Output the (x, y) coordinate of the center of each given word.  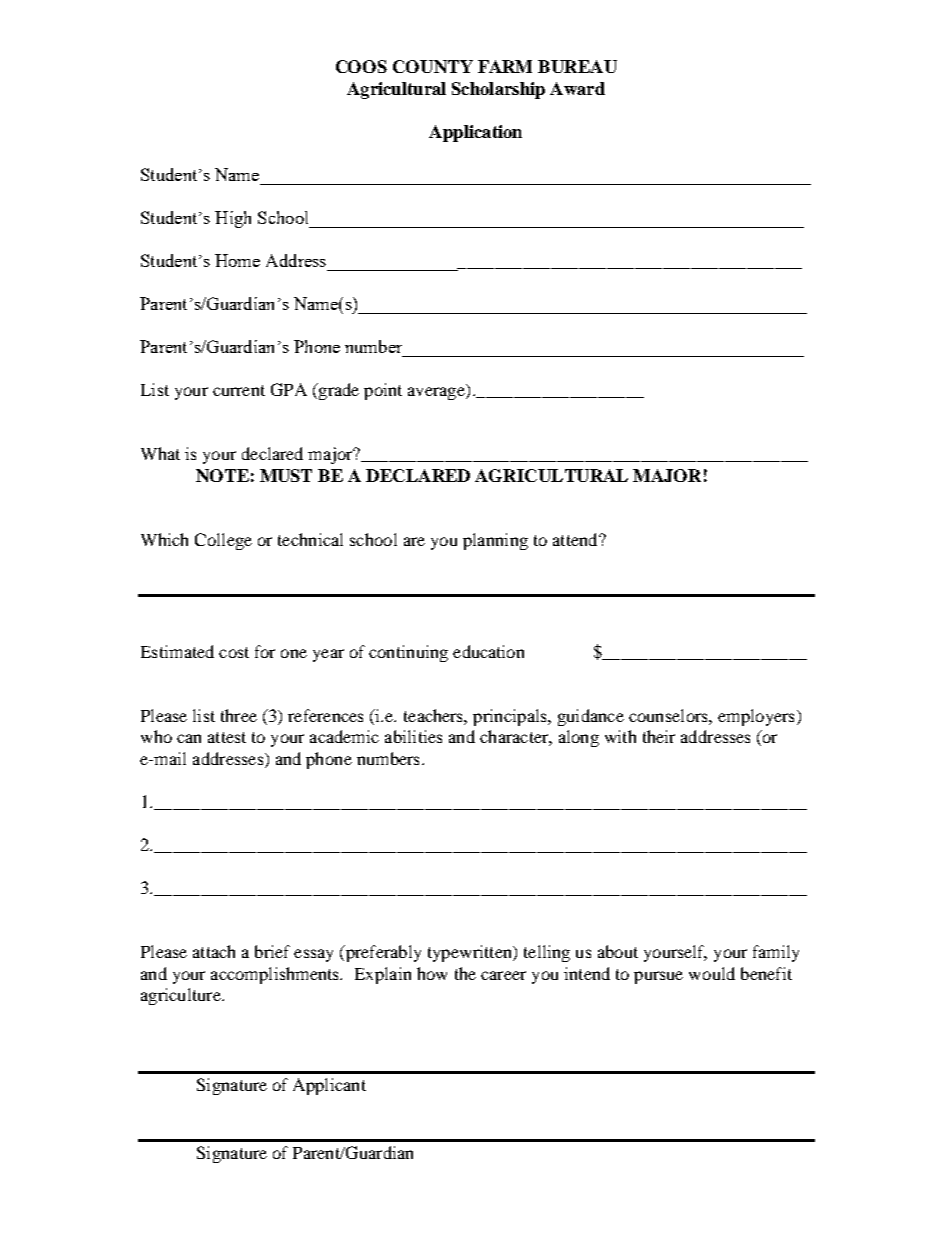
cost (234, 652)
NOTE (222, 475)
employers (756, 717)
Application (475, 133)
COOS (361, 66)
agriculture (182, 996)
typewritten (471, 953)
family (776, 953)
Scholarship (498, 90)
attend (576, 539)
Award (577, 88)
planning (495, 541)
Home (237, 260)
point (383, 391)
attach (214, 951)
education (488, 651)
